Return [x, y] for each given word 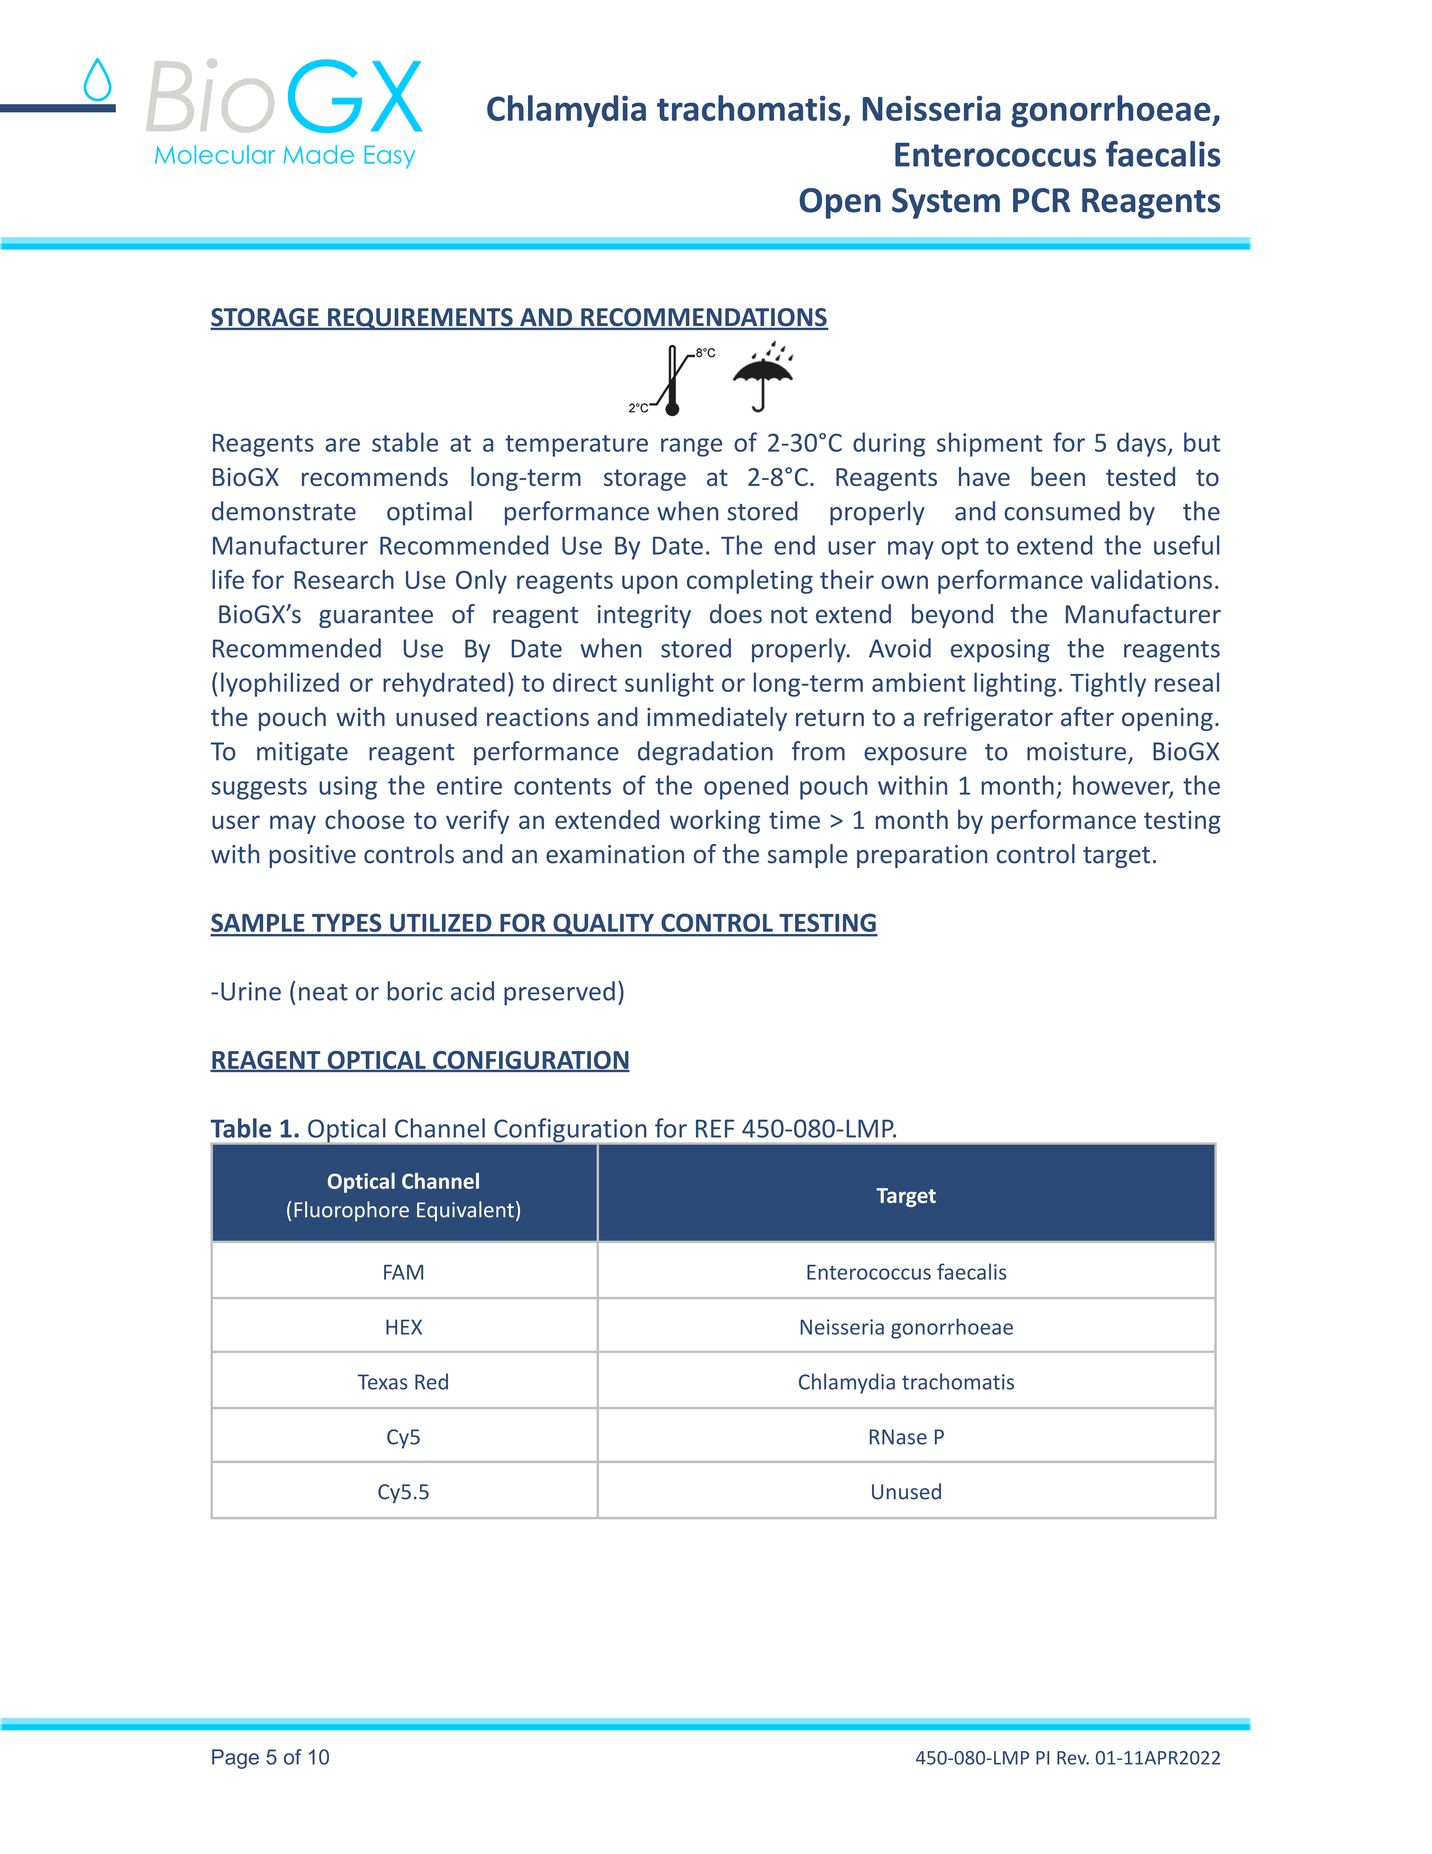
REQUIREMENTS [420, 319]
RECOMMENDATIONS [704, 318]
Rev [1073, 1758]
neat [323, 992]
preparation [922, 856]
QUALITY [603, 925]
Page [235, 1759]
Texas [382, 1382]
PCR [1041, 200]
